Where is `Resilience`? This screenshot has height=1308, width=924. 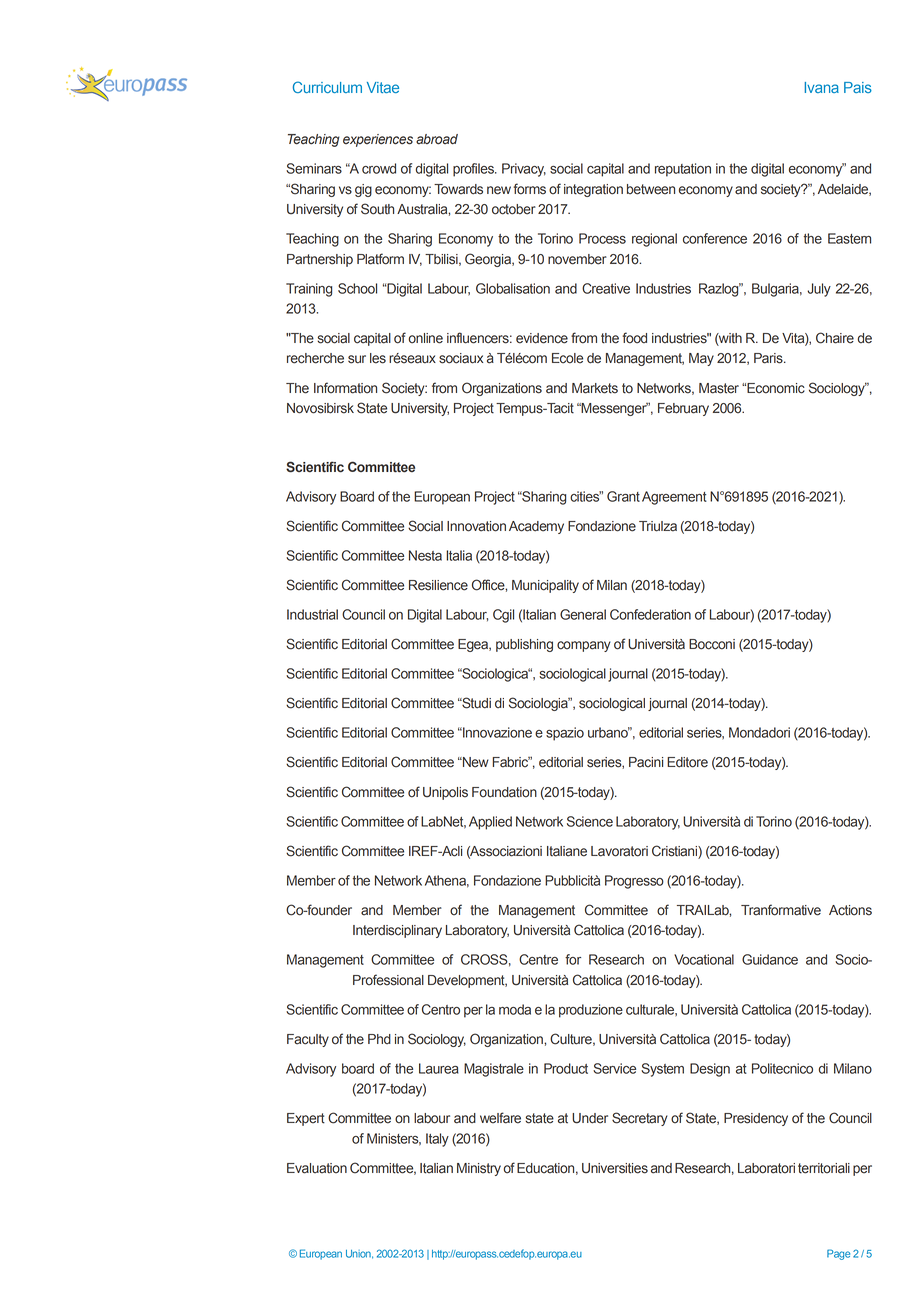 Resilience is located at coordinates (438, 585).
